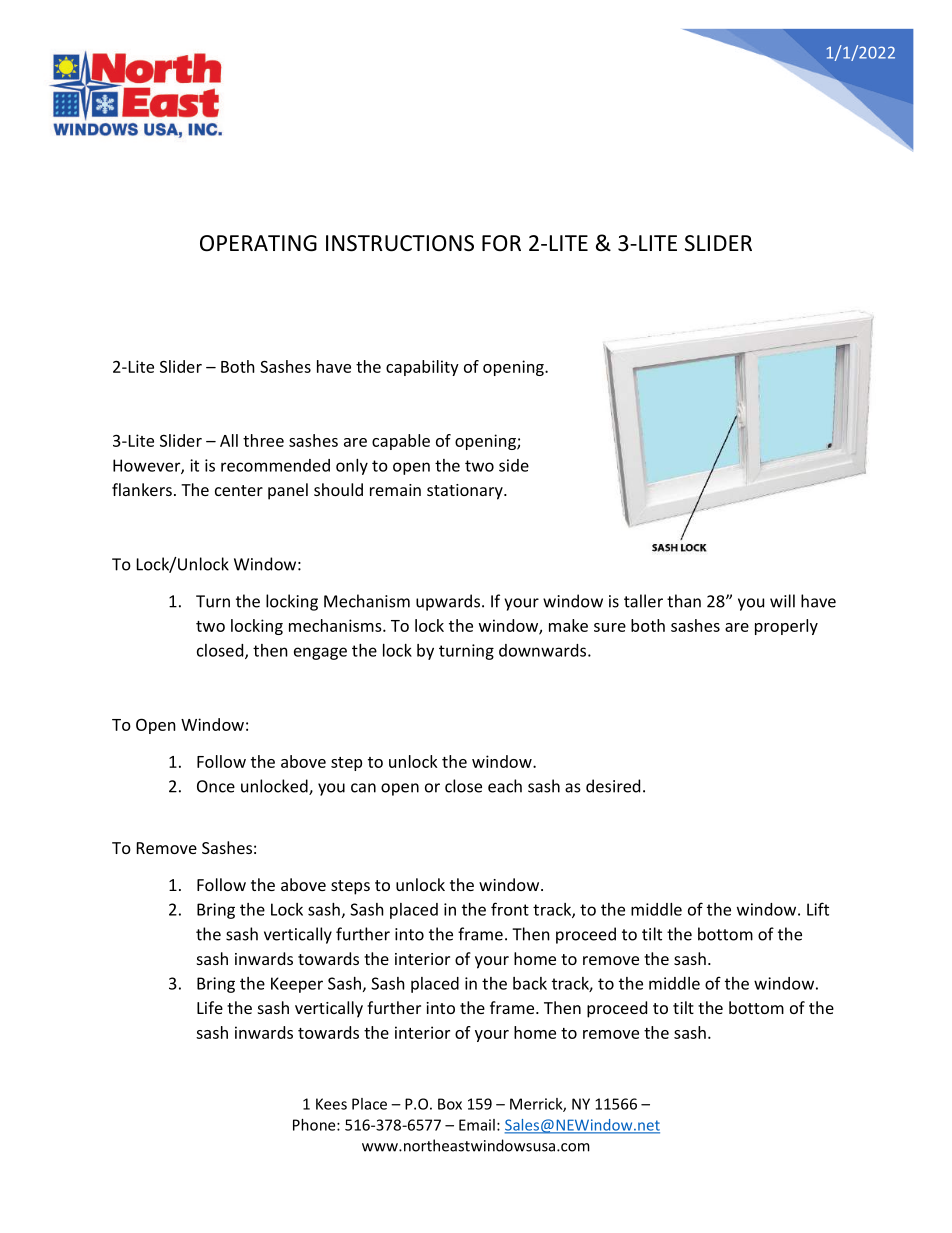 The image size is (952, 1233). Describe the element at coordinates (288, 491) in the screenshot. I see `panel` at that location.
